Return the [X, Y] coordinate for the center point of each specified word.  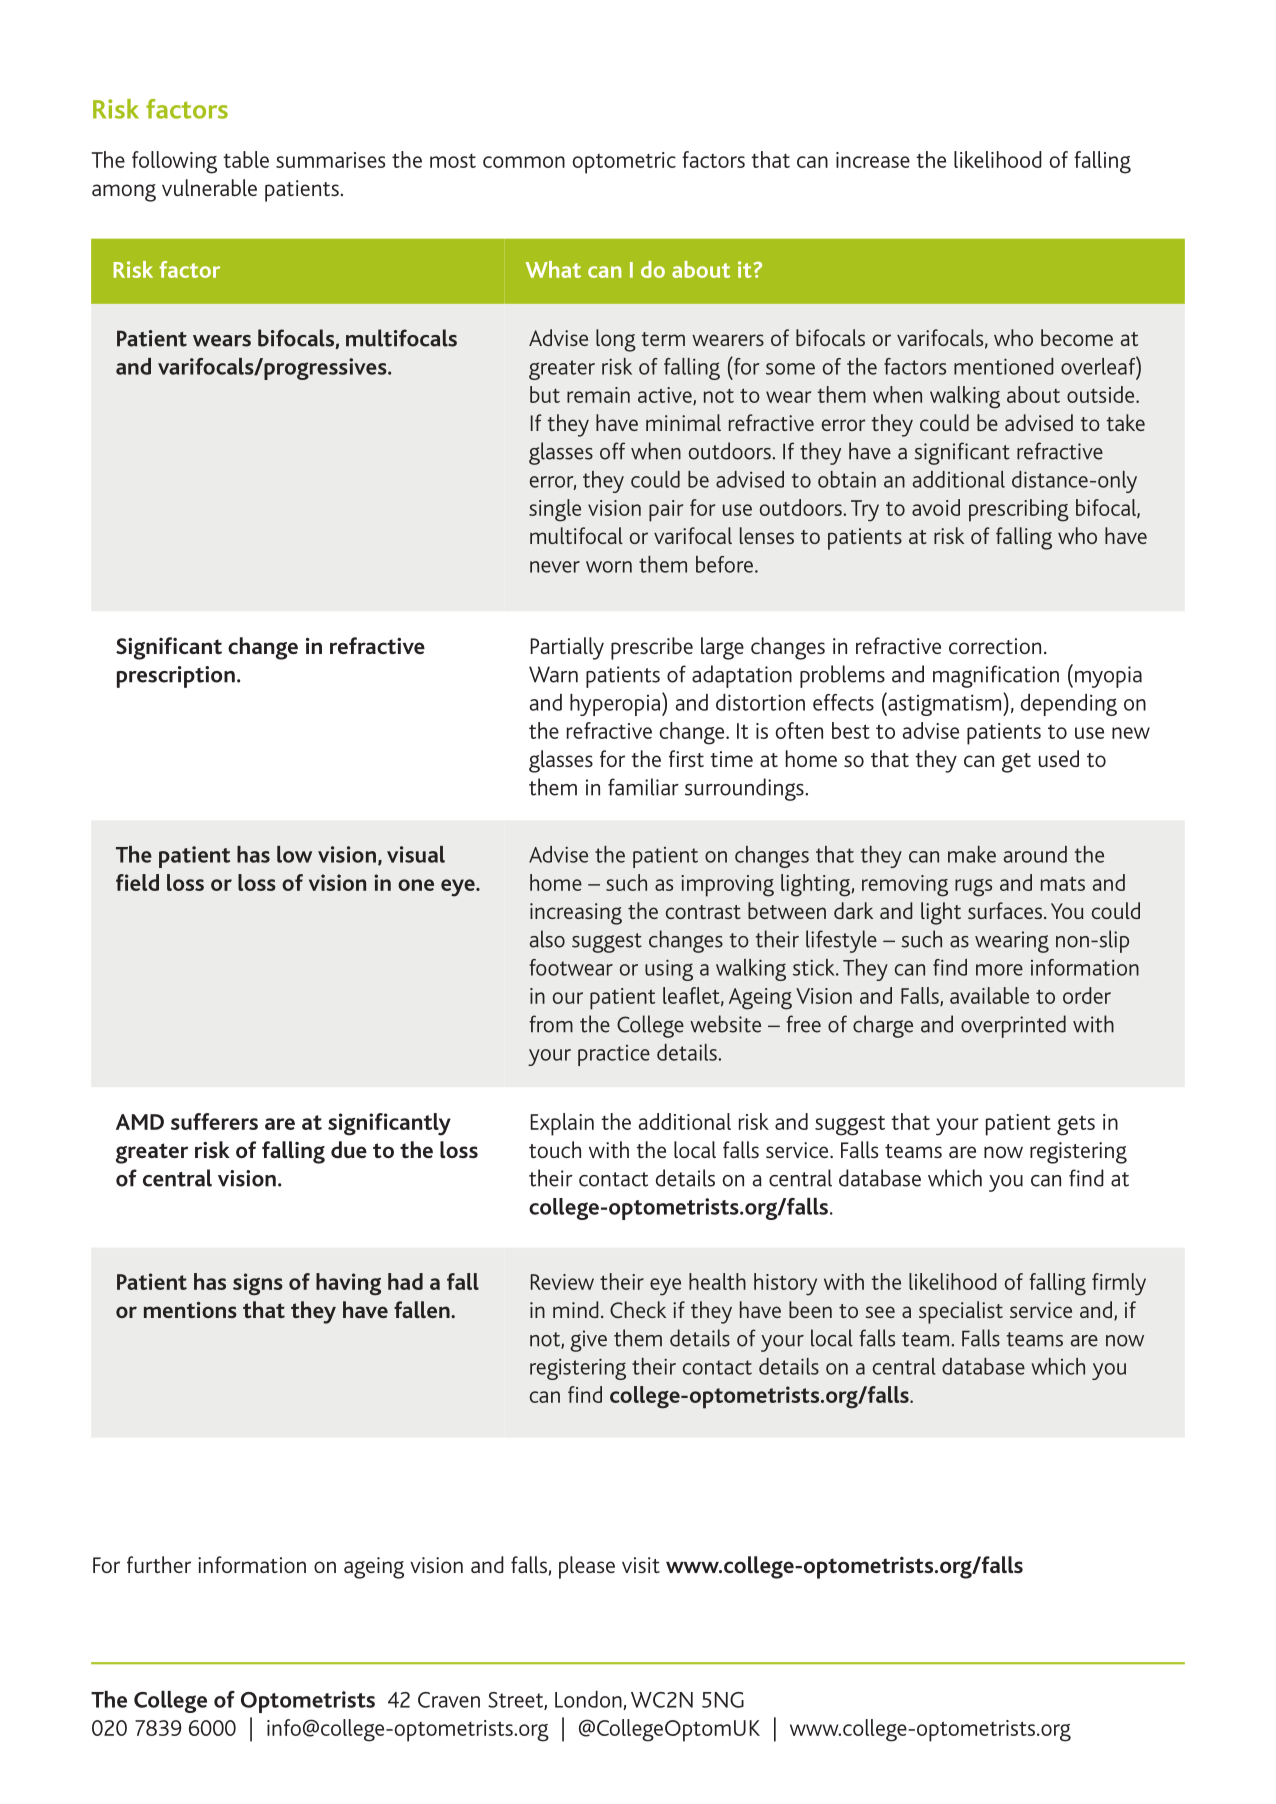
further [159, 1564]
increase [873, 160]
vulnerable [209, 187]
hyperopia [616, 704]
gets [1076, 1125]
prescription [176, 677]
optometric [624, 163]
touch [555, 1149]
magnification [996, 676]
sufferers [214, 1121]
